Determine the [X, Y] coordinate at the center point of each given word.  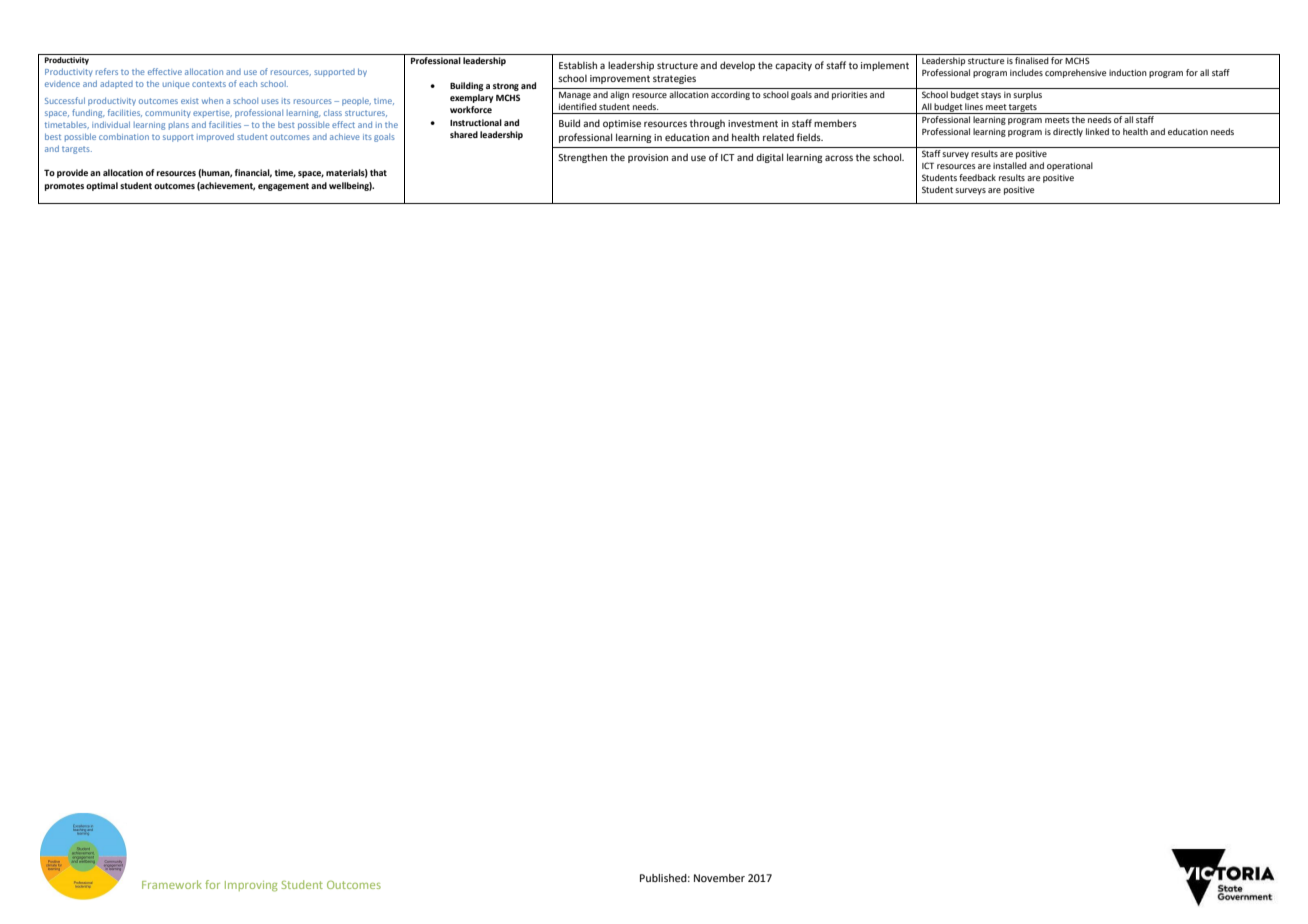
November [719, 878]
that [378, 172]
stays [991, 96]
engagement [283, 187]
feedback [977, 177]
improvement [620, 79]
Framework [172, 884]
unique [176, 85]
